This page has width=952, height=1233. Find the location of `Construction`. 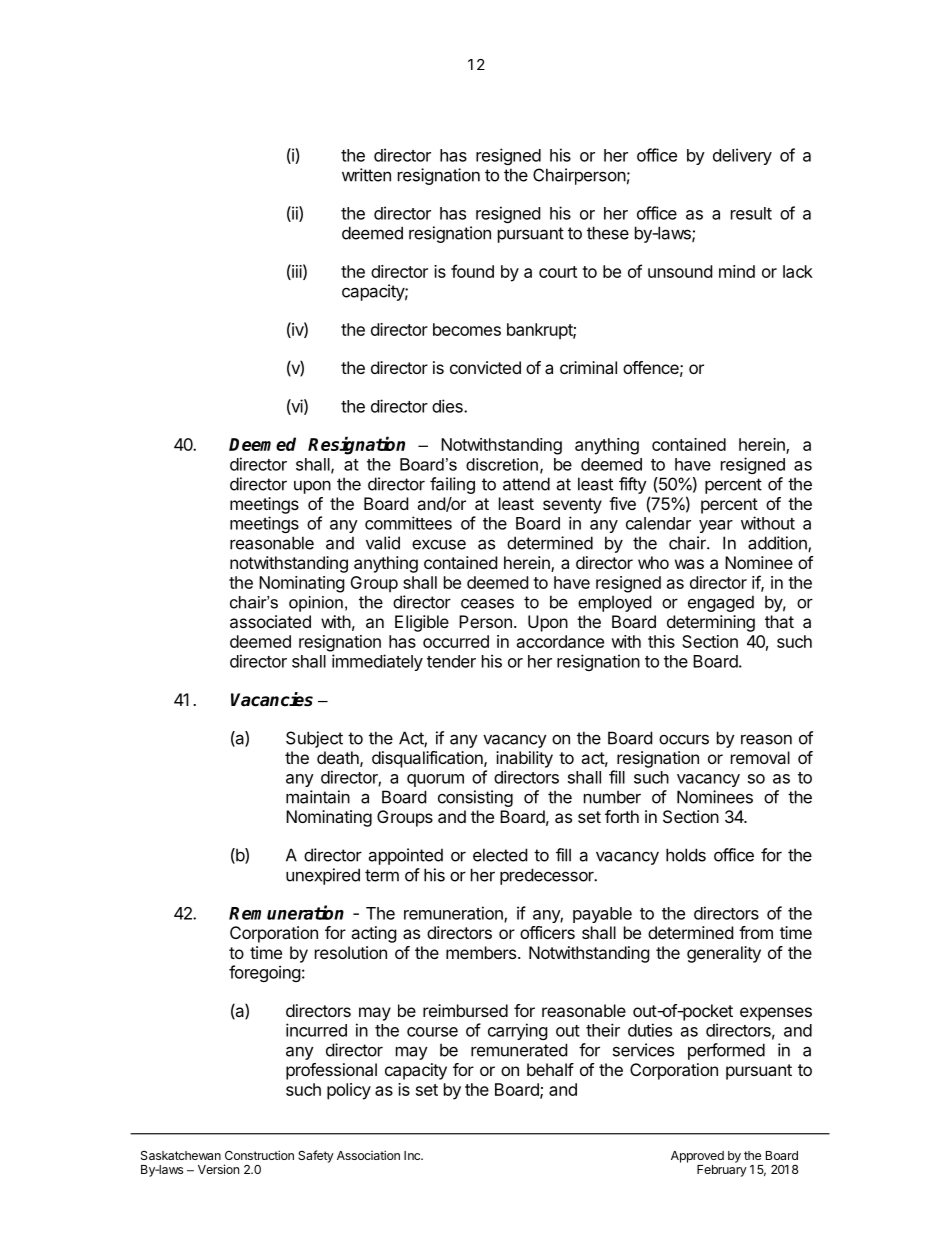

Construction is located at coordinates (259, 1155).
